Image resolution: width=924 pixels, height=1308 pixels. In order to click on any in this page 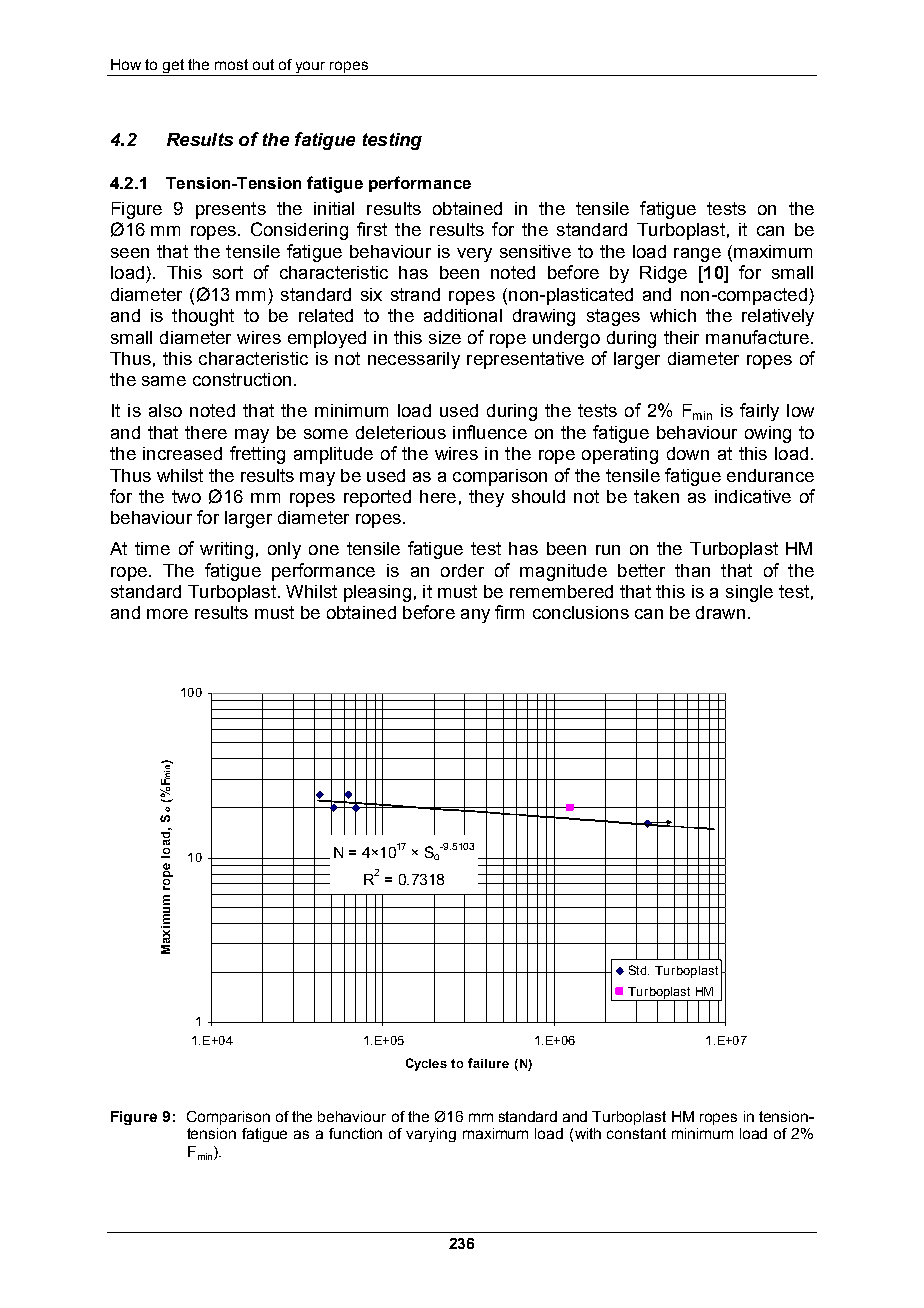, I will do `click(475, 616)`.
